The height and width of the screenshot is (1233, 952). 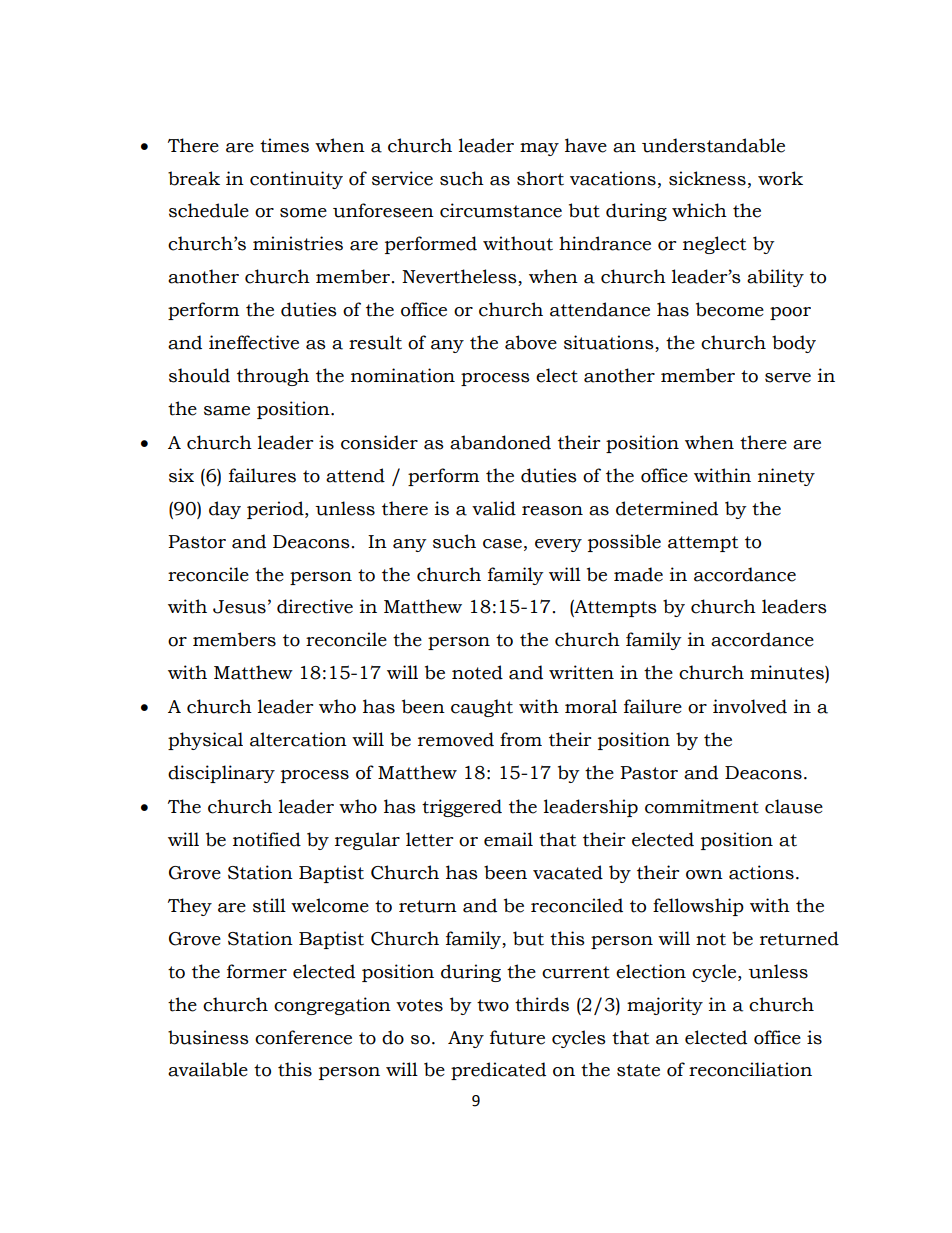 I want to click on business, so click(x=208, y=1037).
